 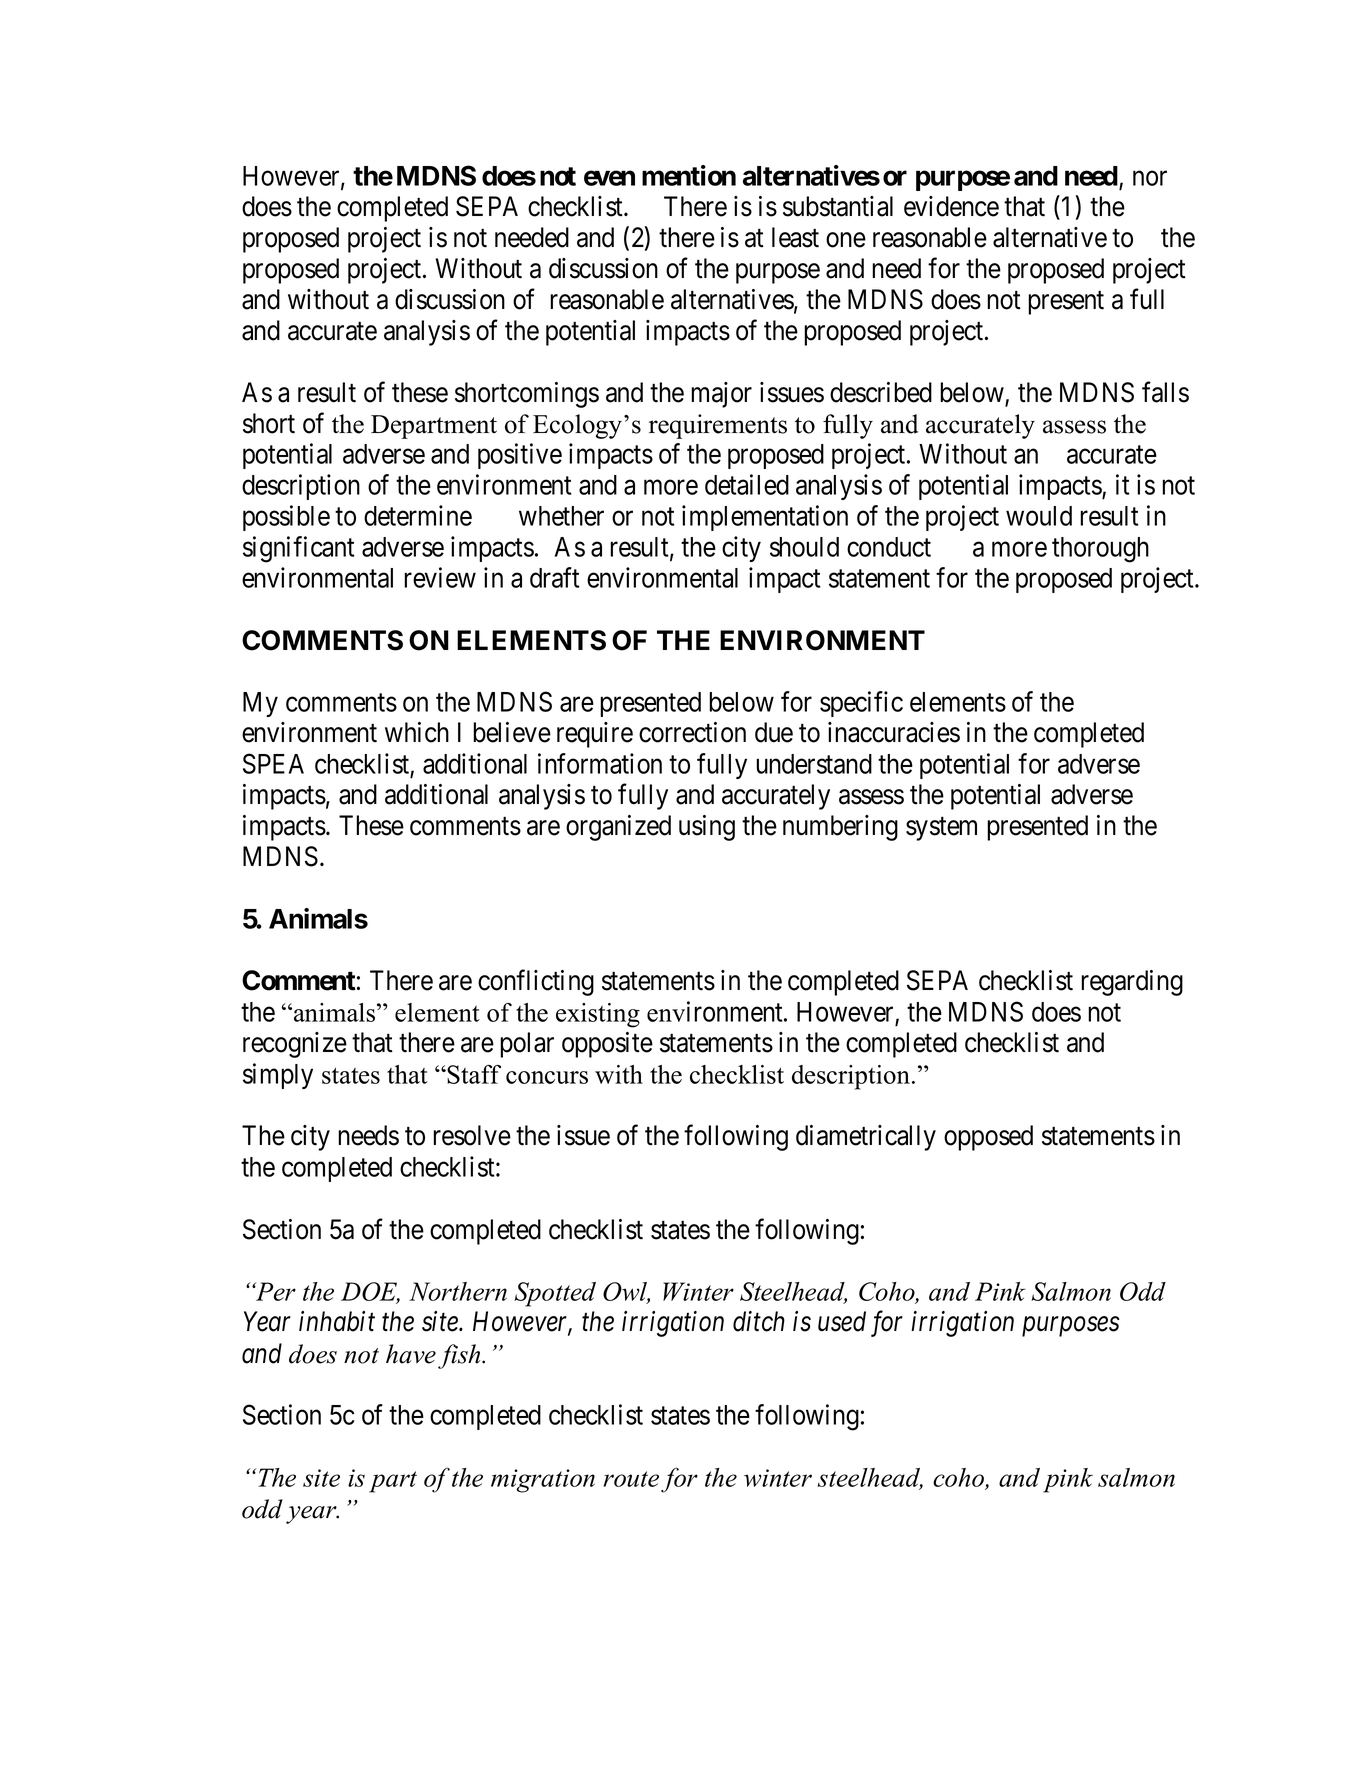 I want to click on review, so click(x=440, y=577).
